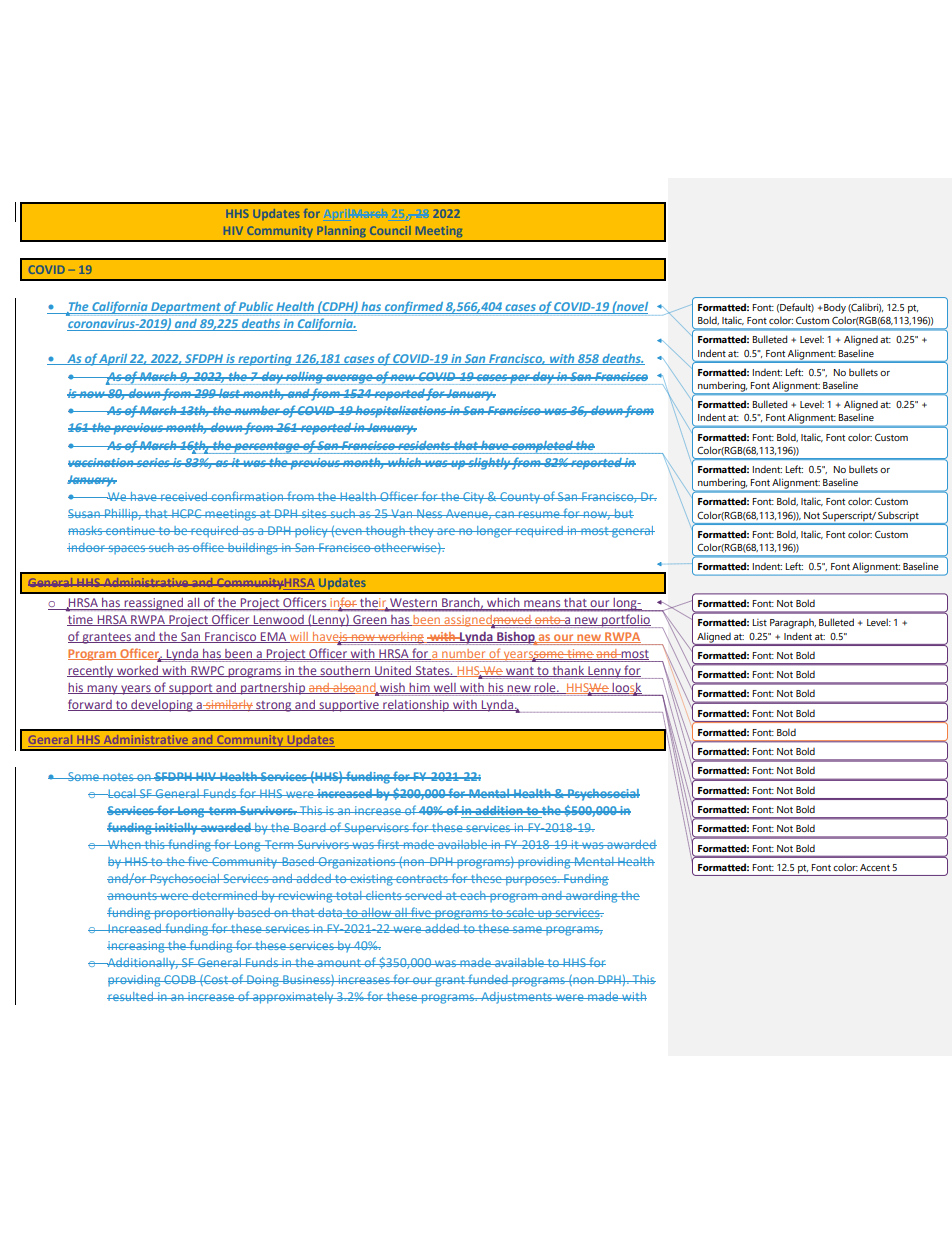  What do you see at coordinates (186, 309) in the screenshot?
I see `Department` at bounding box center [186, 309].
